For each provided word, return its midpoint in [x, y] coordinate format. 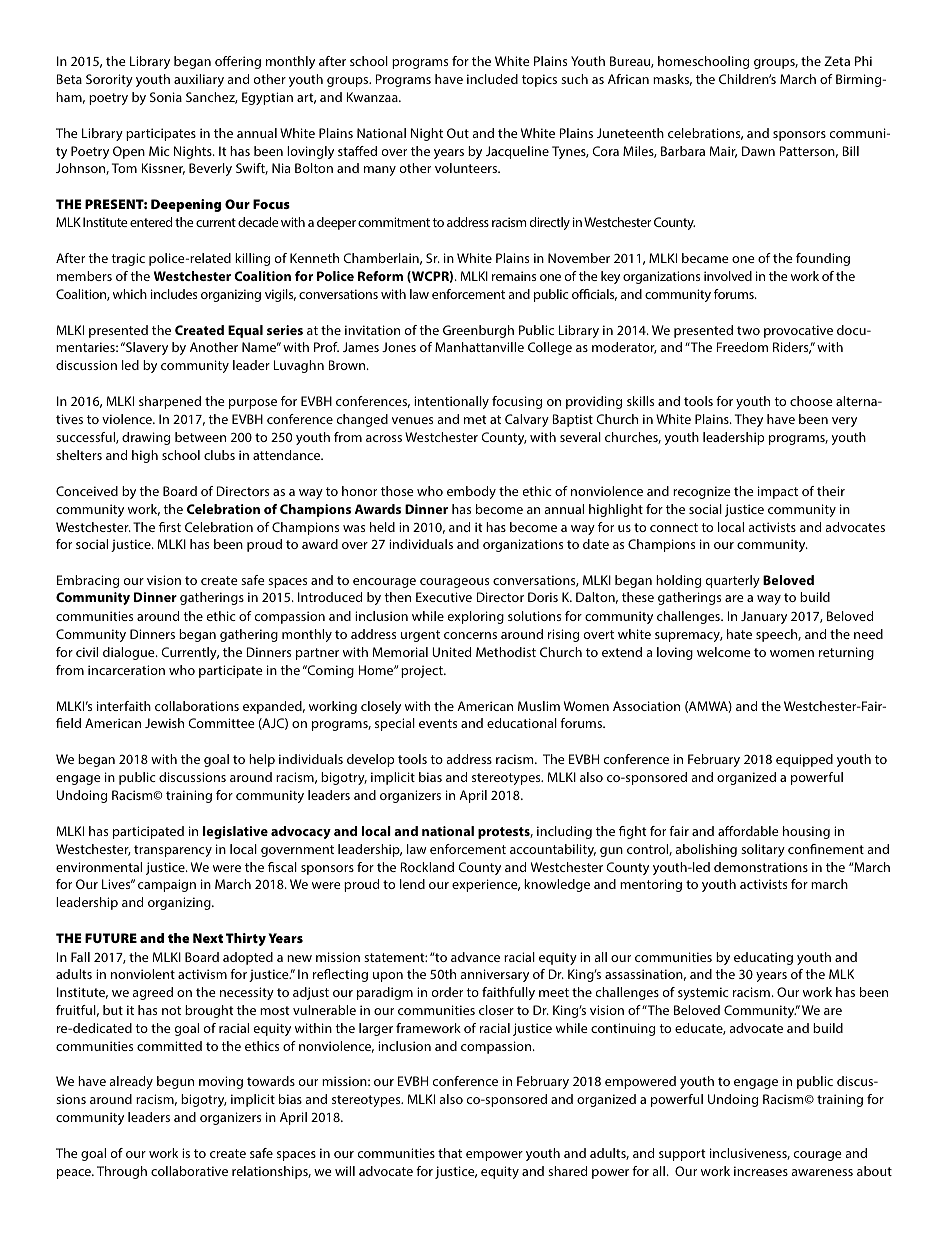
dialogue [130, 653]
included [492, 79]
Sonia [166, 97]
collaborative [189, 1171]
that [450, 1153]
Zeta [837, 61]
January [764, 617]
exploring [476, 617]
